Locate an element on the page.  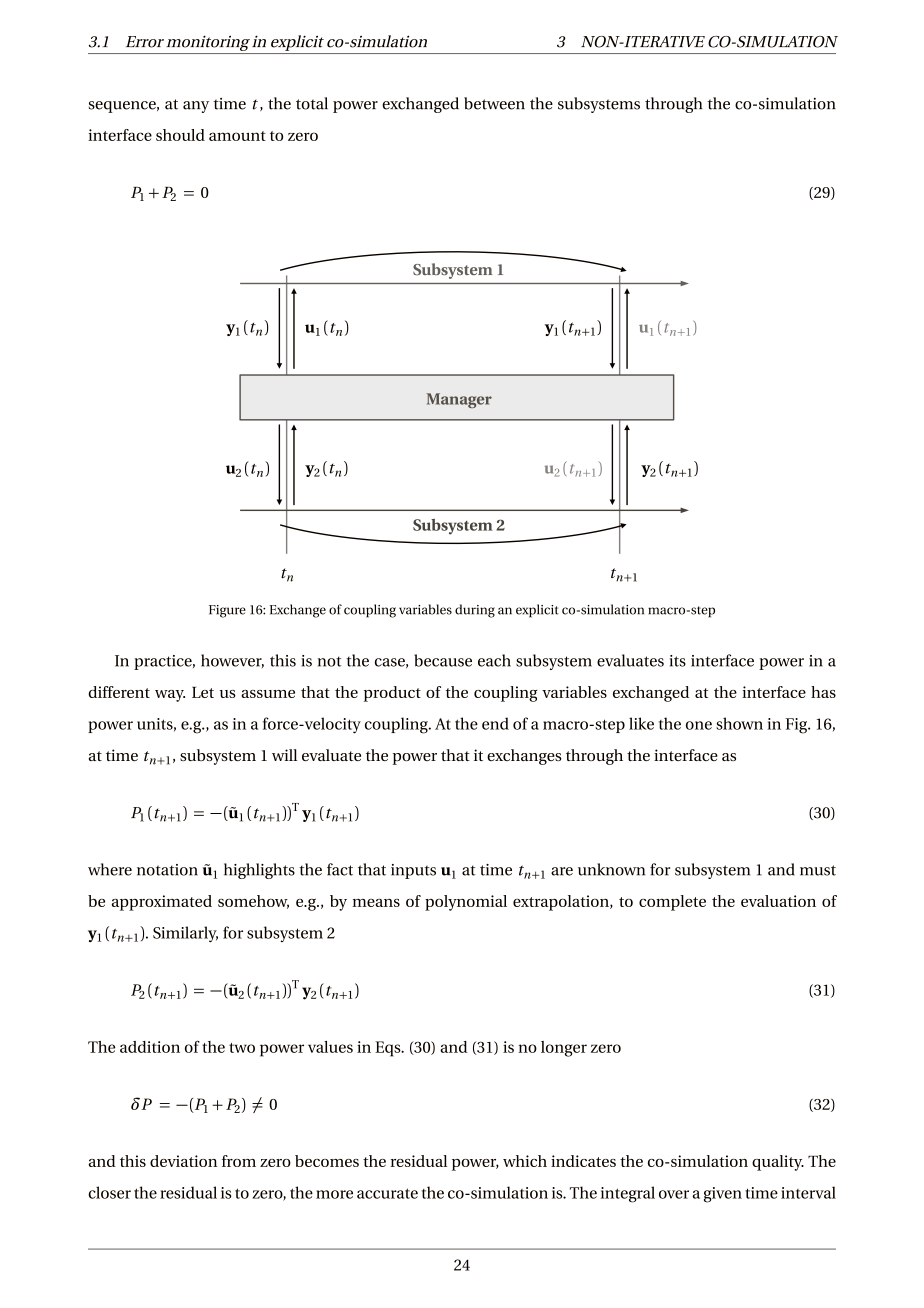
deviation is located at coordinates (183, 1161).
